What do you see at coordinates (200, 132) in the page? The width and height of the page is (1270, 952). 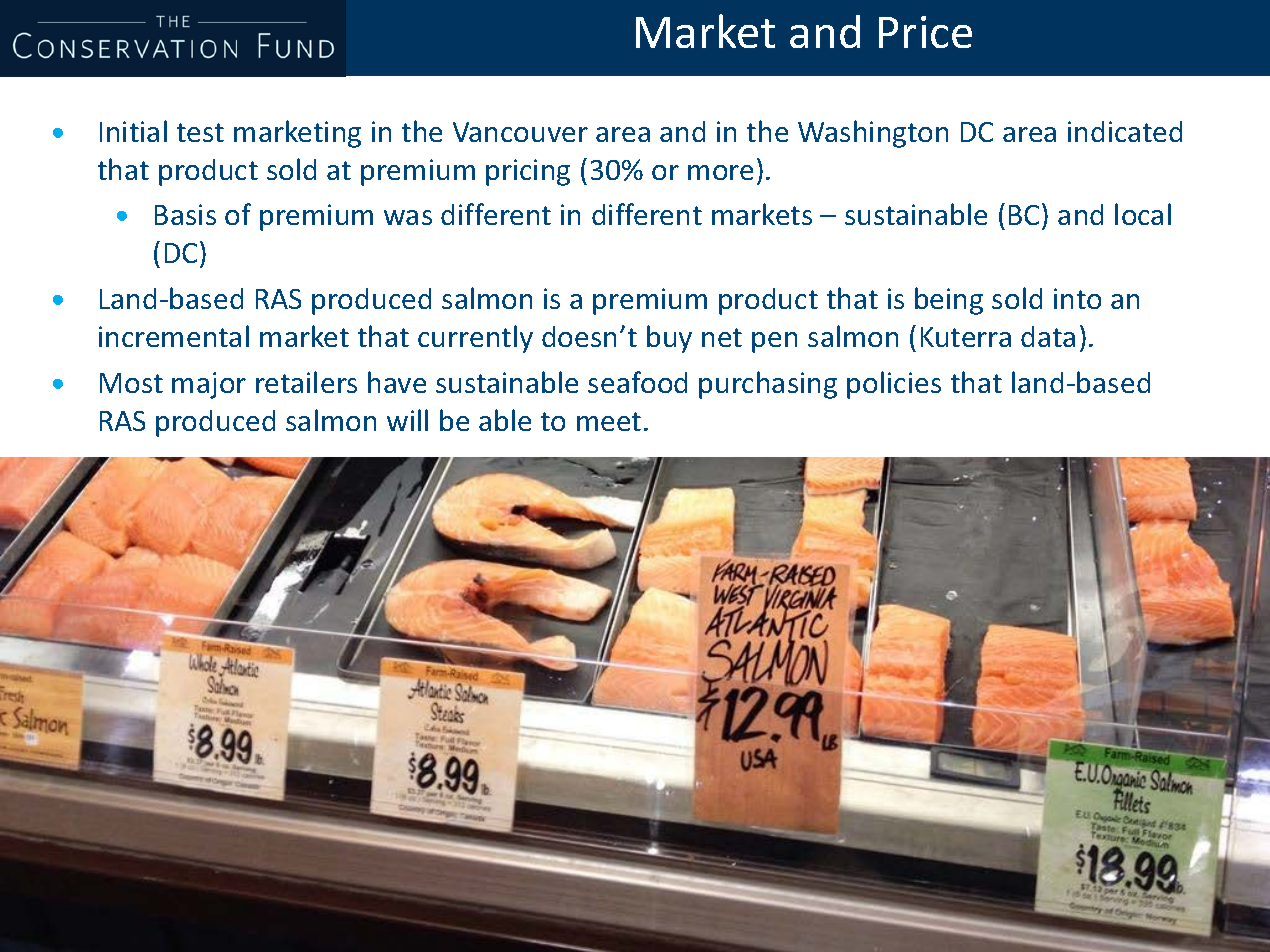 I see `test` at bounding box center [200, 132].
